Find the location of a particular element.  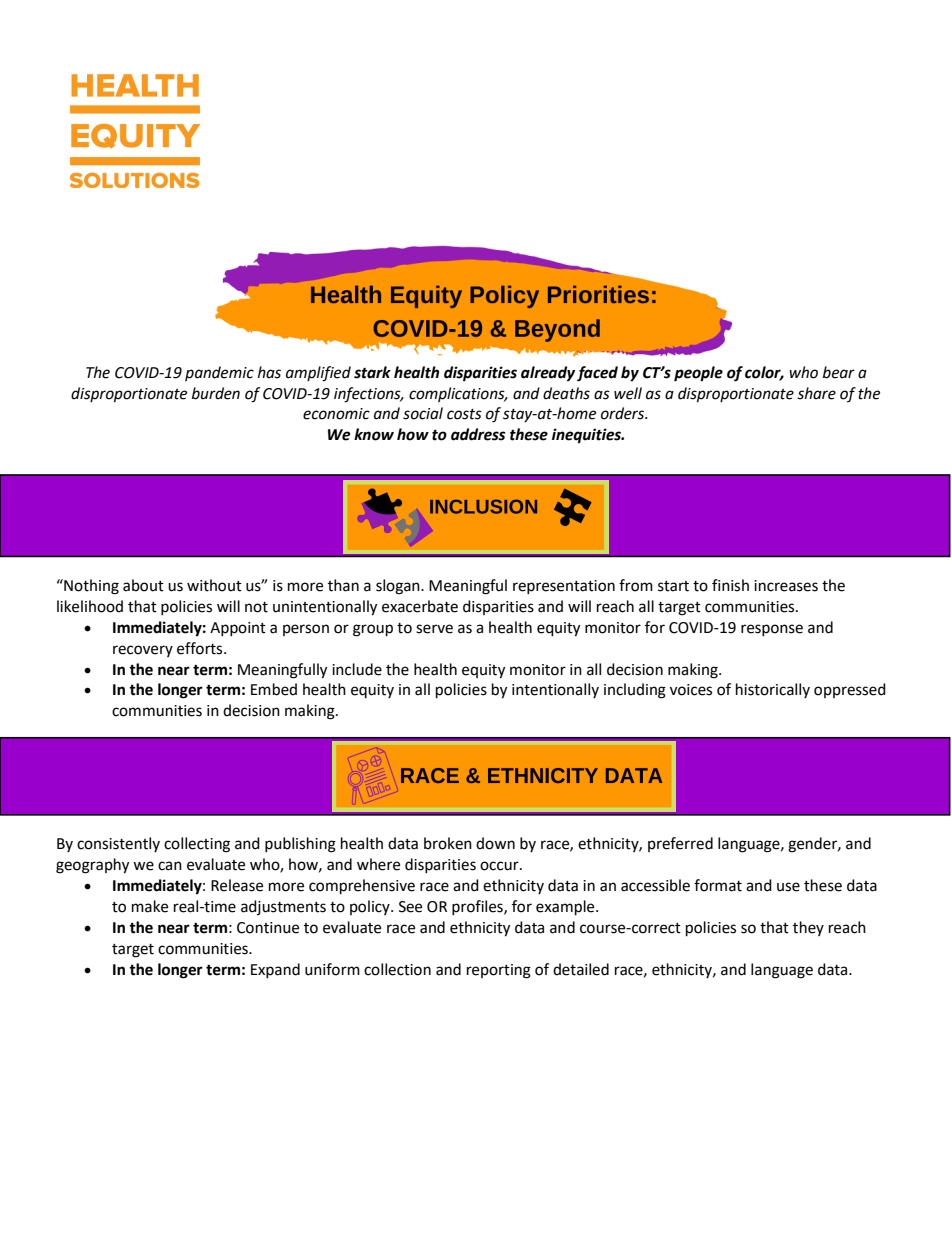

historically is located at coordinates (773, 690).
